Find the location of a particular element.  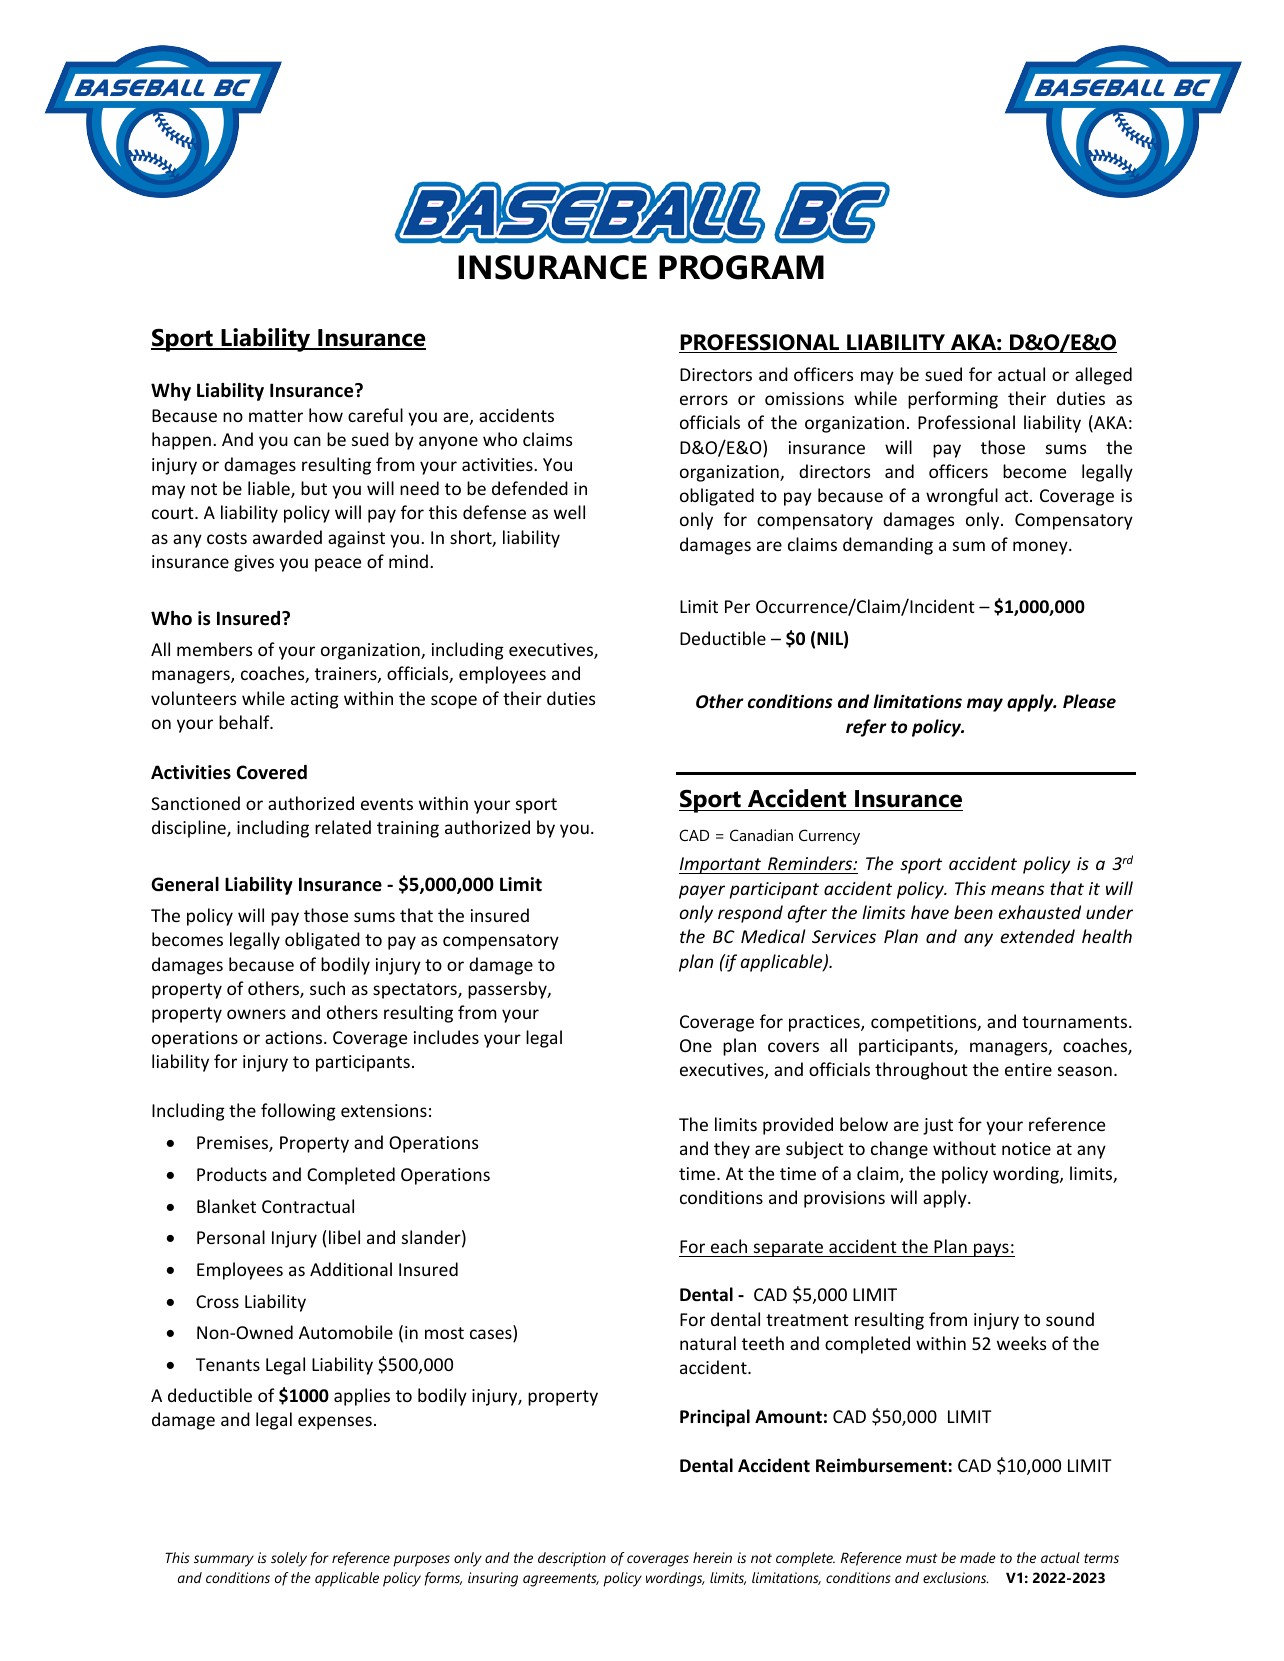

been is located at coordinates (973, 912).
